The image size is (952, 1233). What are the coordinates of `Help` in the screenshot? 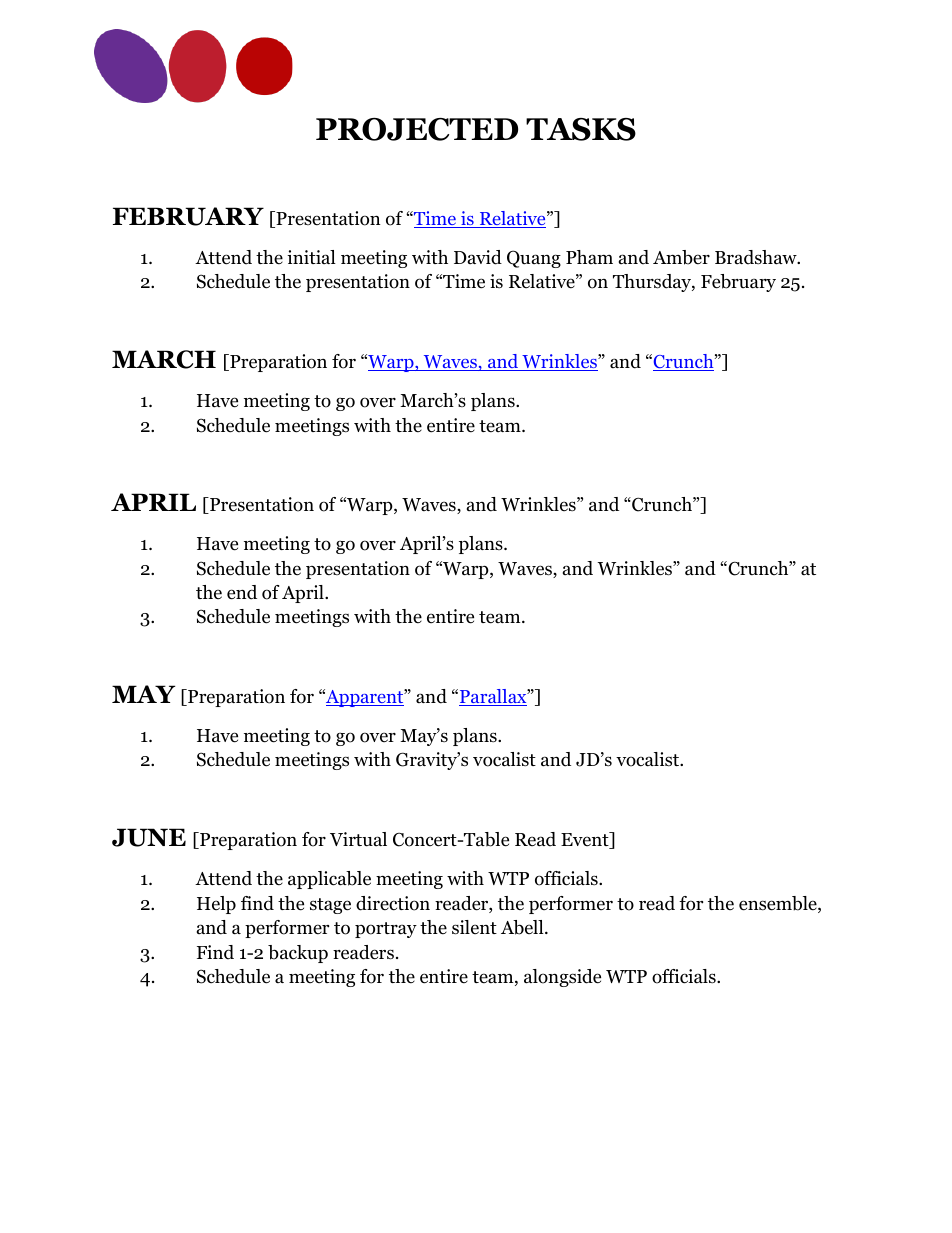 It's located at (216, 905).
